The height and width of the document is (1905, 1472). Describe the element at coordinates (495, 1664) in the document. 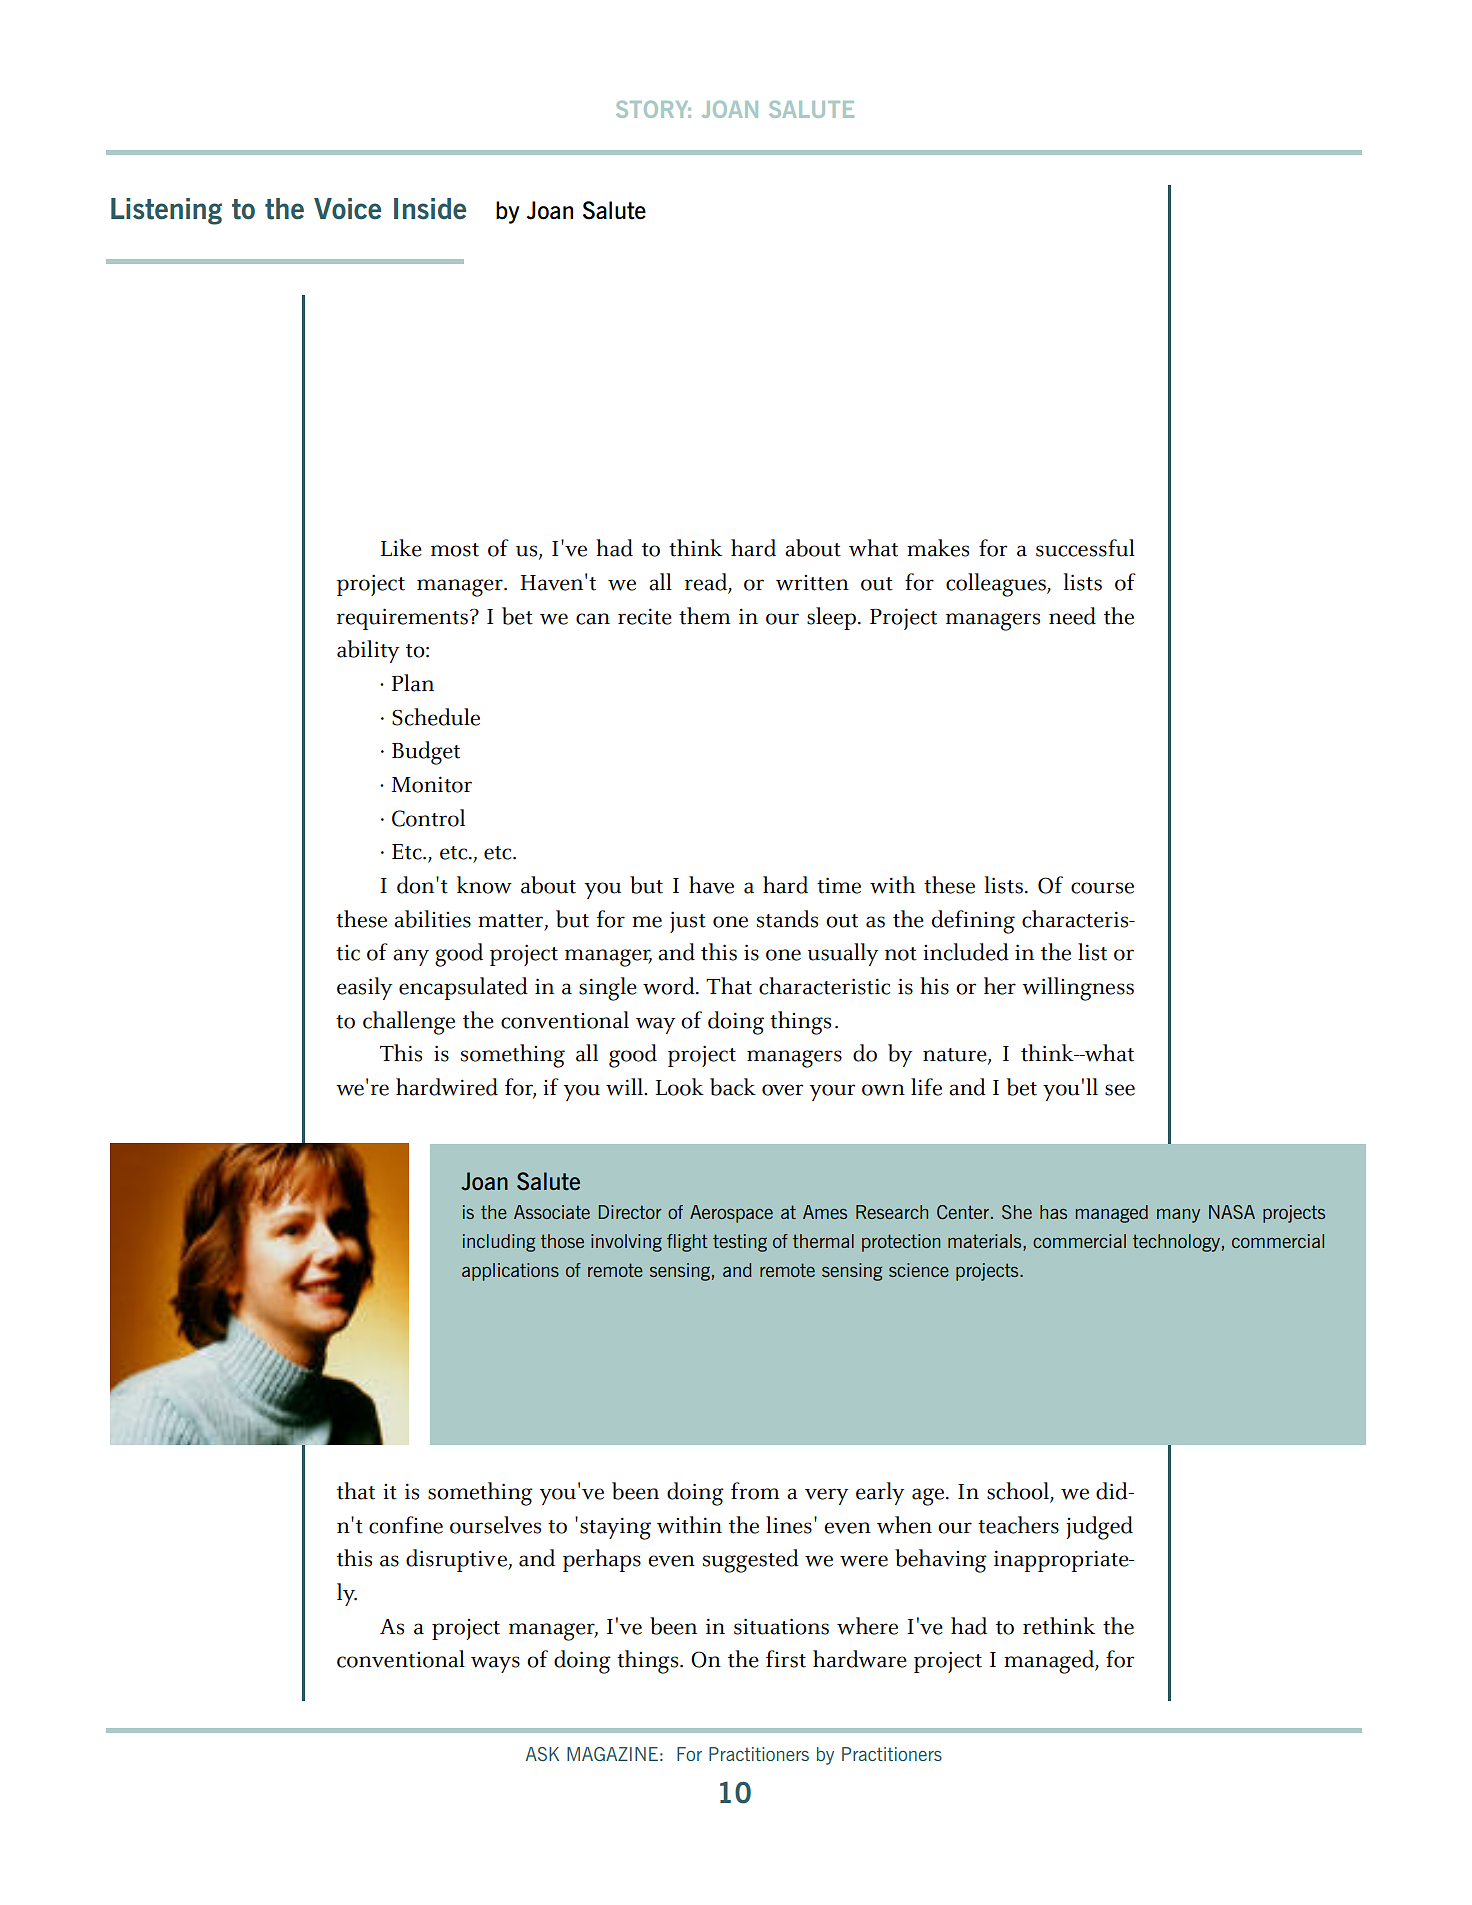

I see `ways` at that location.
